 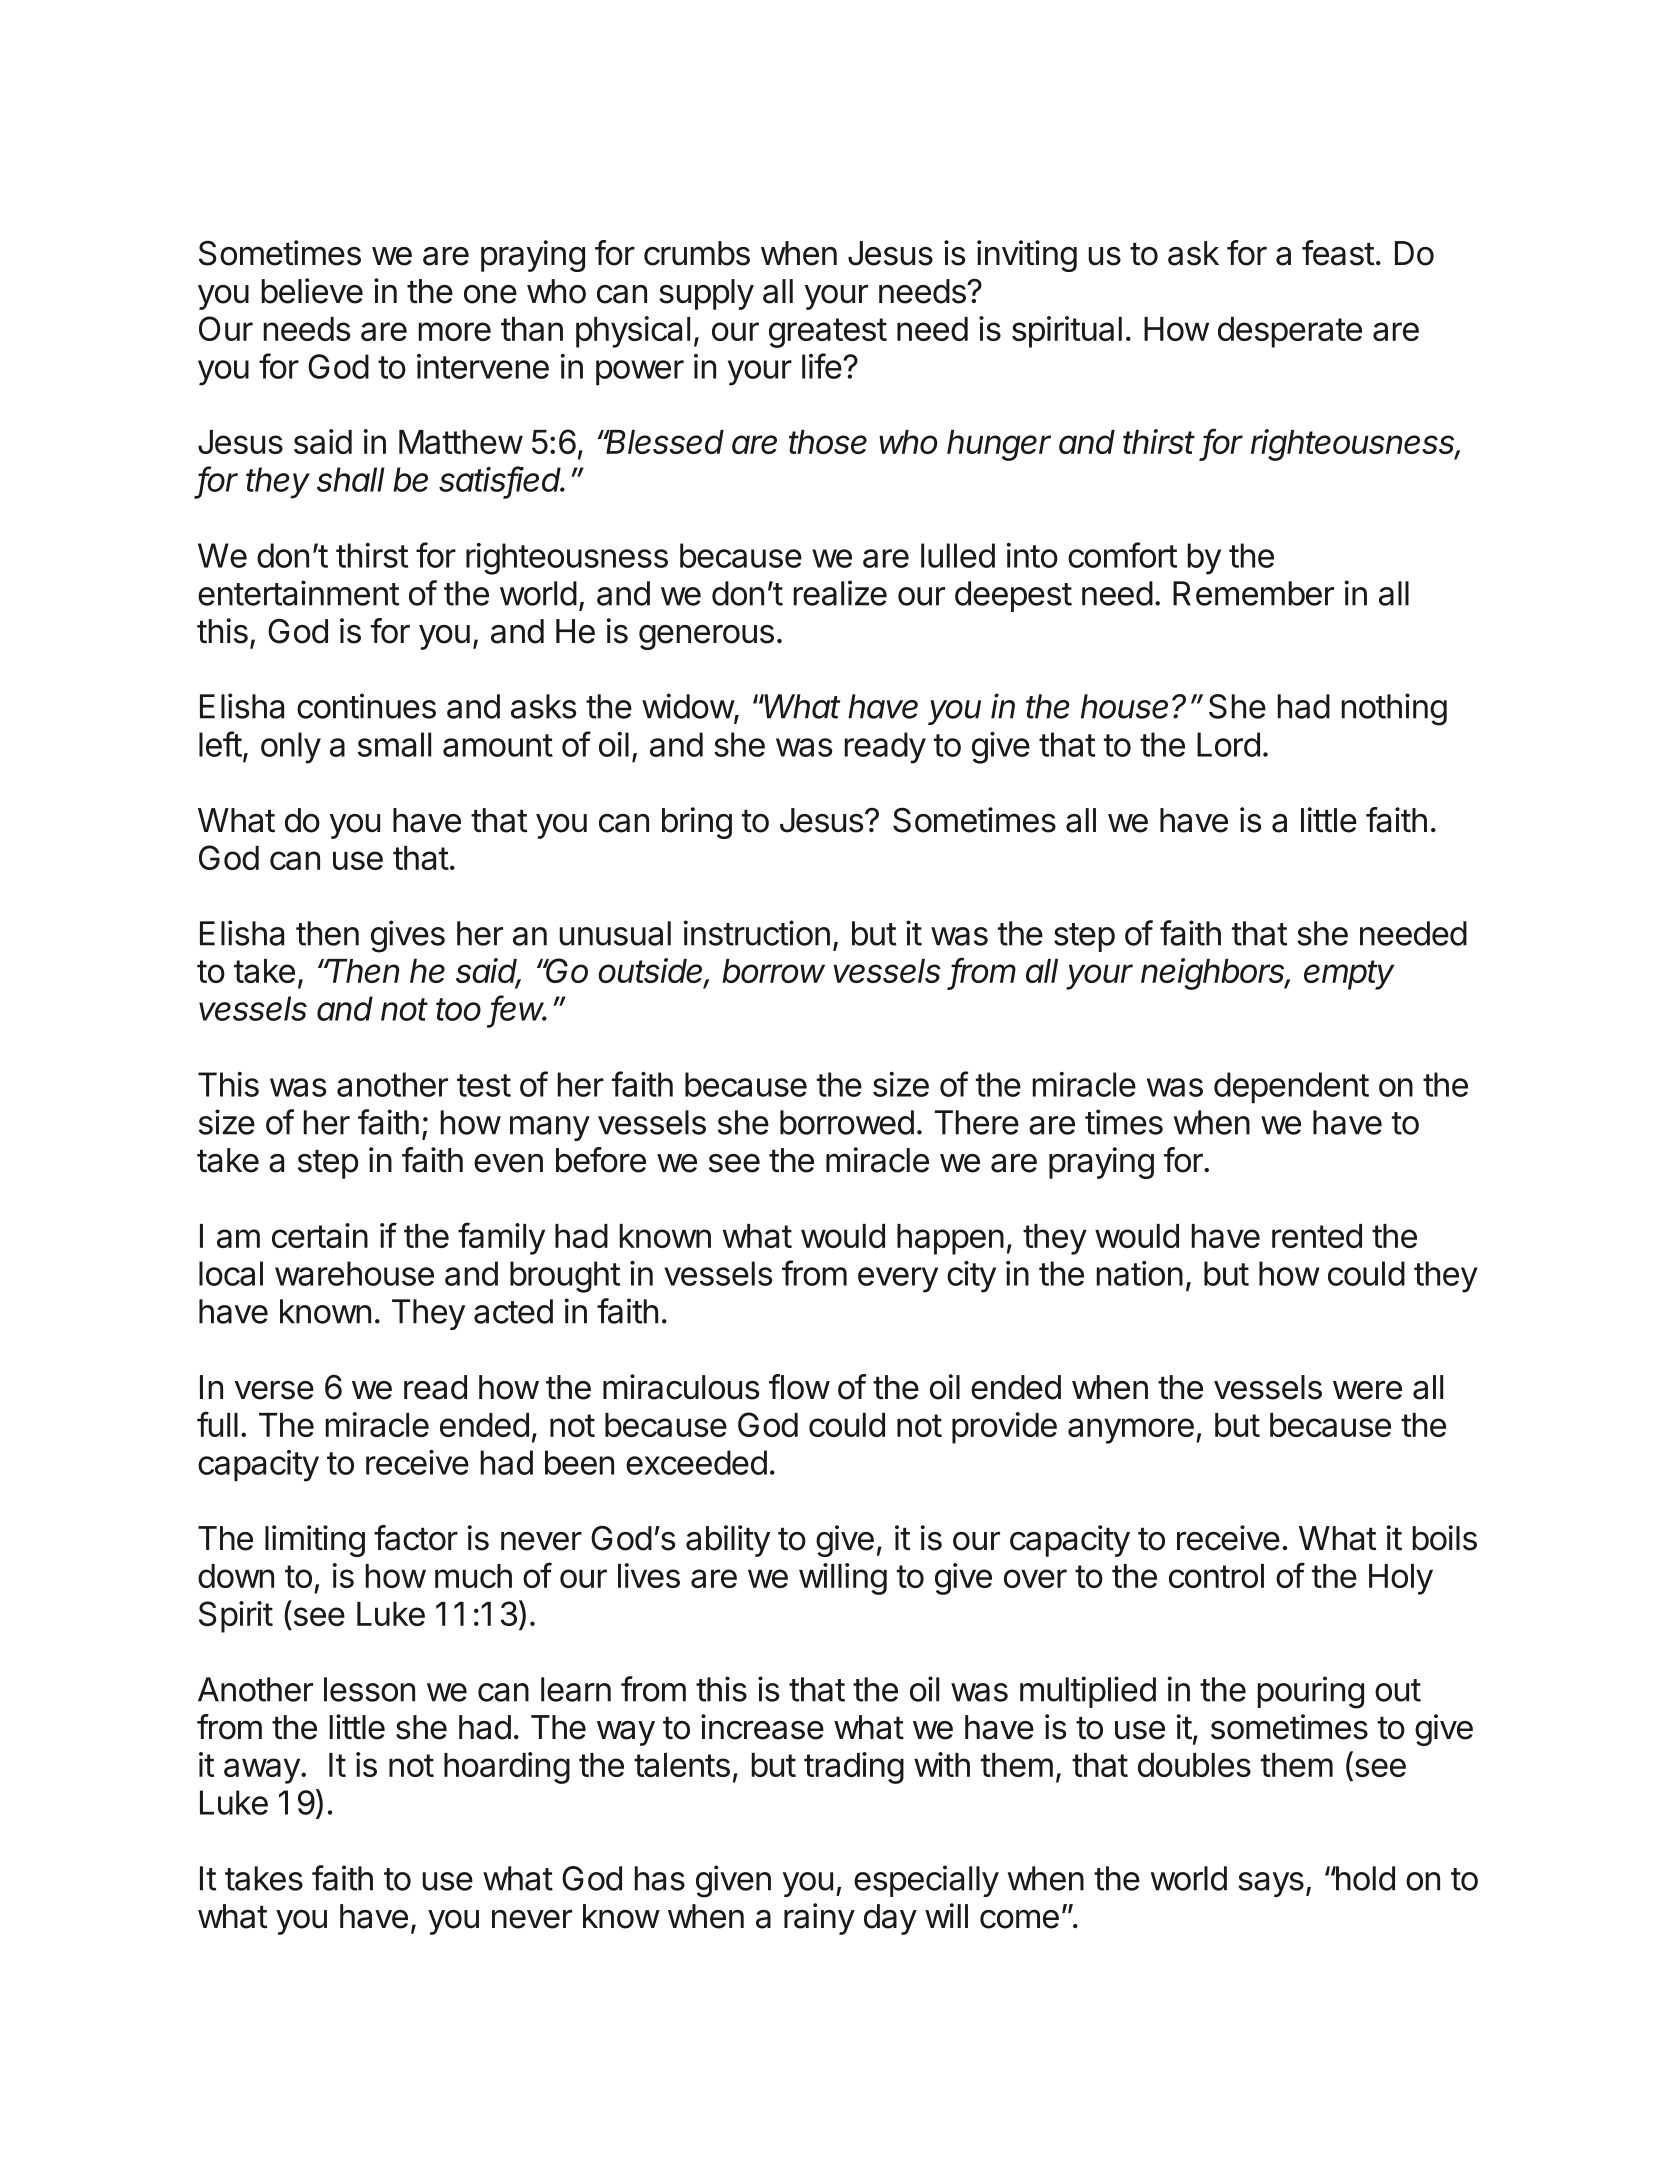 What do you see at coordinates (1367, 1390) in the screenshot?
I see `were` at bounding box center [1367, 1390].
